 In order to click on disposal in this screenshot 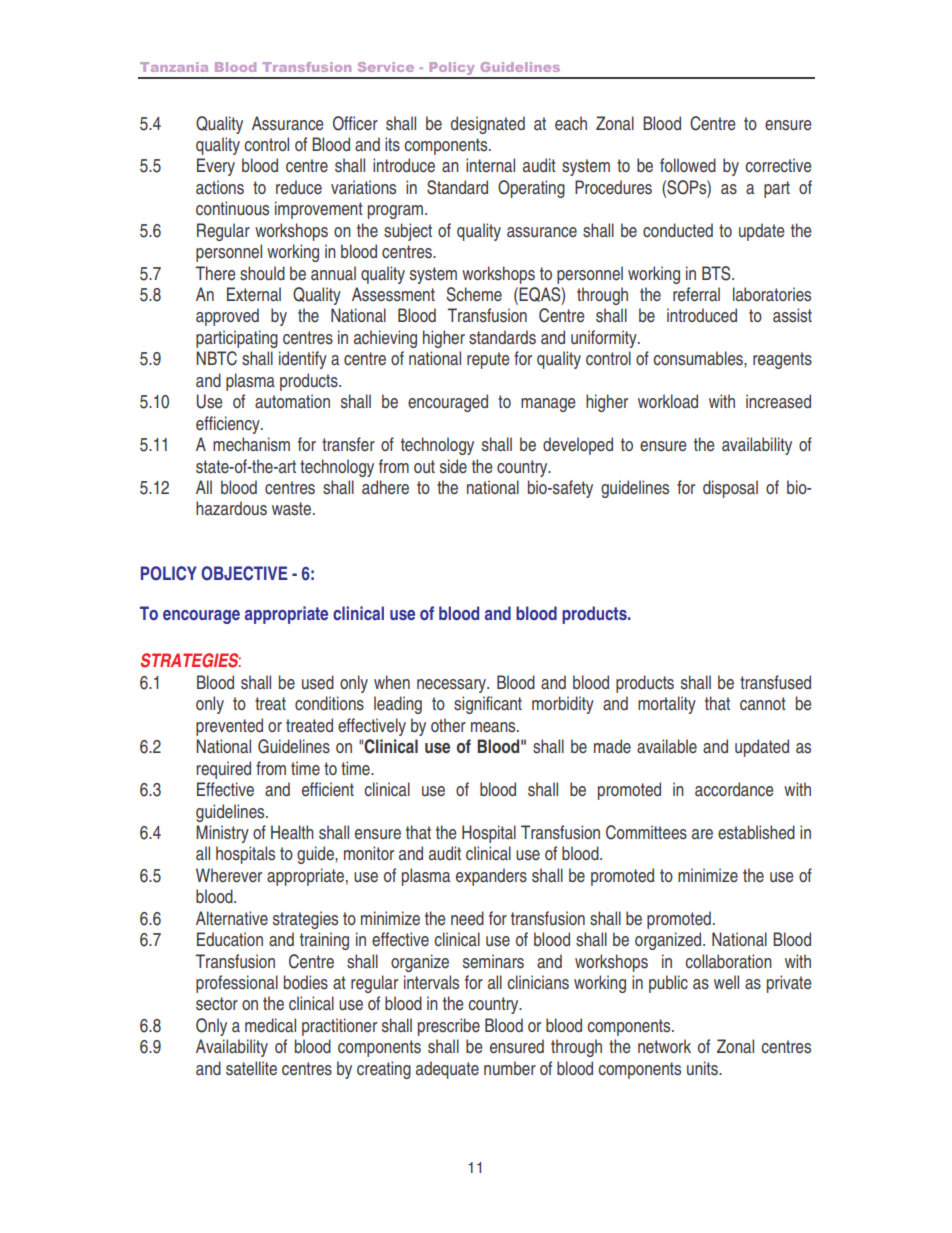, I will do `click(730, 489)`.
